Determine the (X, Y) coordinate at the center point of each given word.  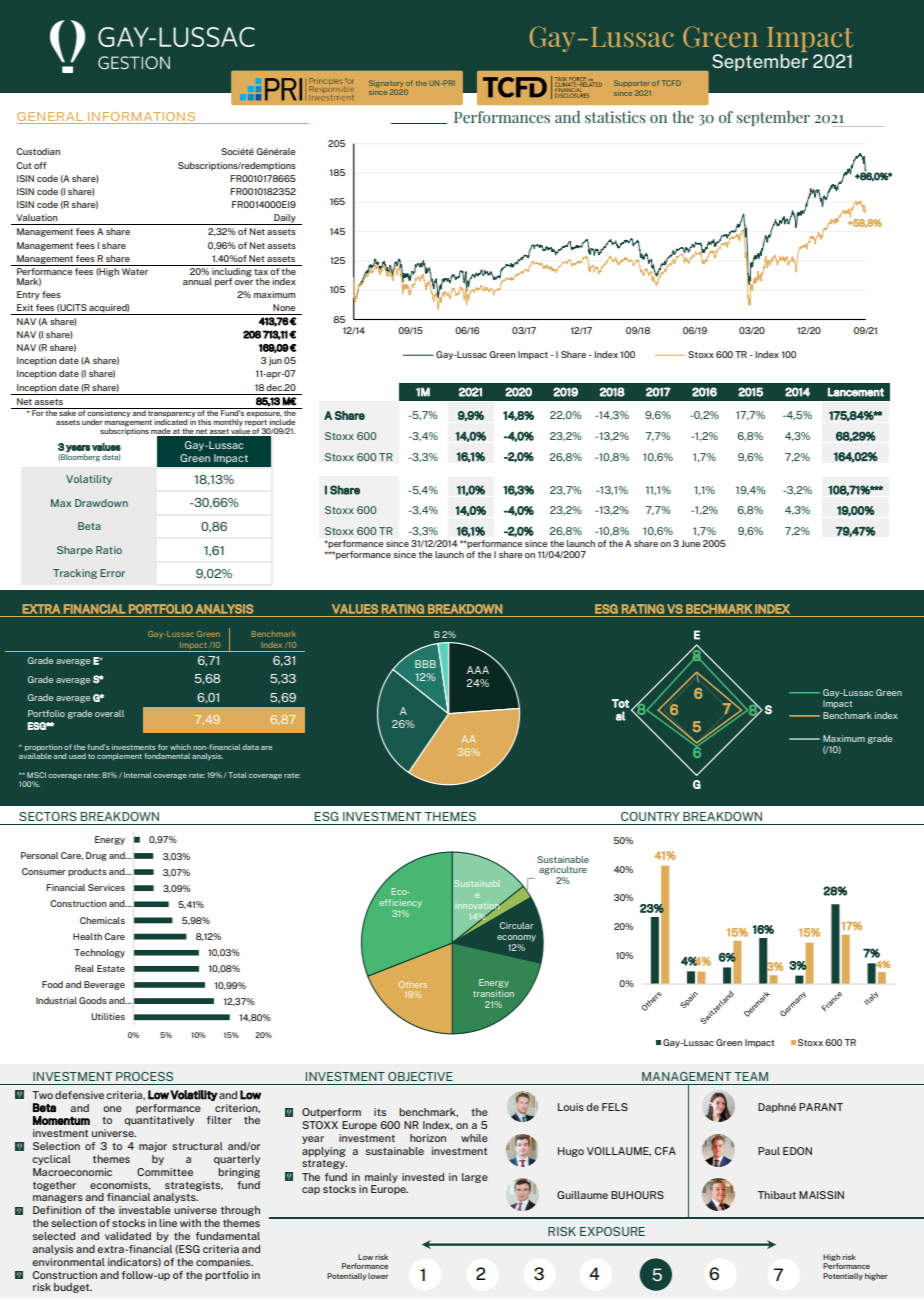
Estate (111, 968)
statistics (615, 117)
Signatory (386, 85)
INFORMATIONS (141, 116)
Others (413, 984)
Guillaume (582, 1195)
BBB (425, 664)
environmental (68, 1262)
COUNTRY (650, 816)
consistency (109, 414)
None (284, 307)
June (690, 543)
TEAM (751, 1076)
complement (119, 756)
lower (378, 1276)
